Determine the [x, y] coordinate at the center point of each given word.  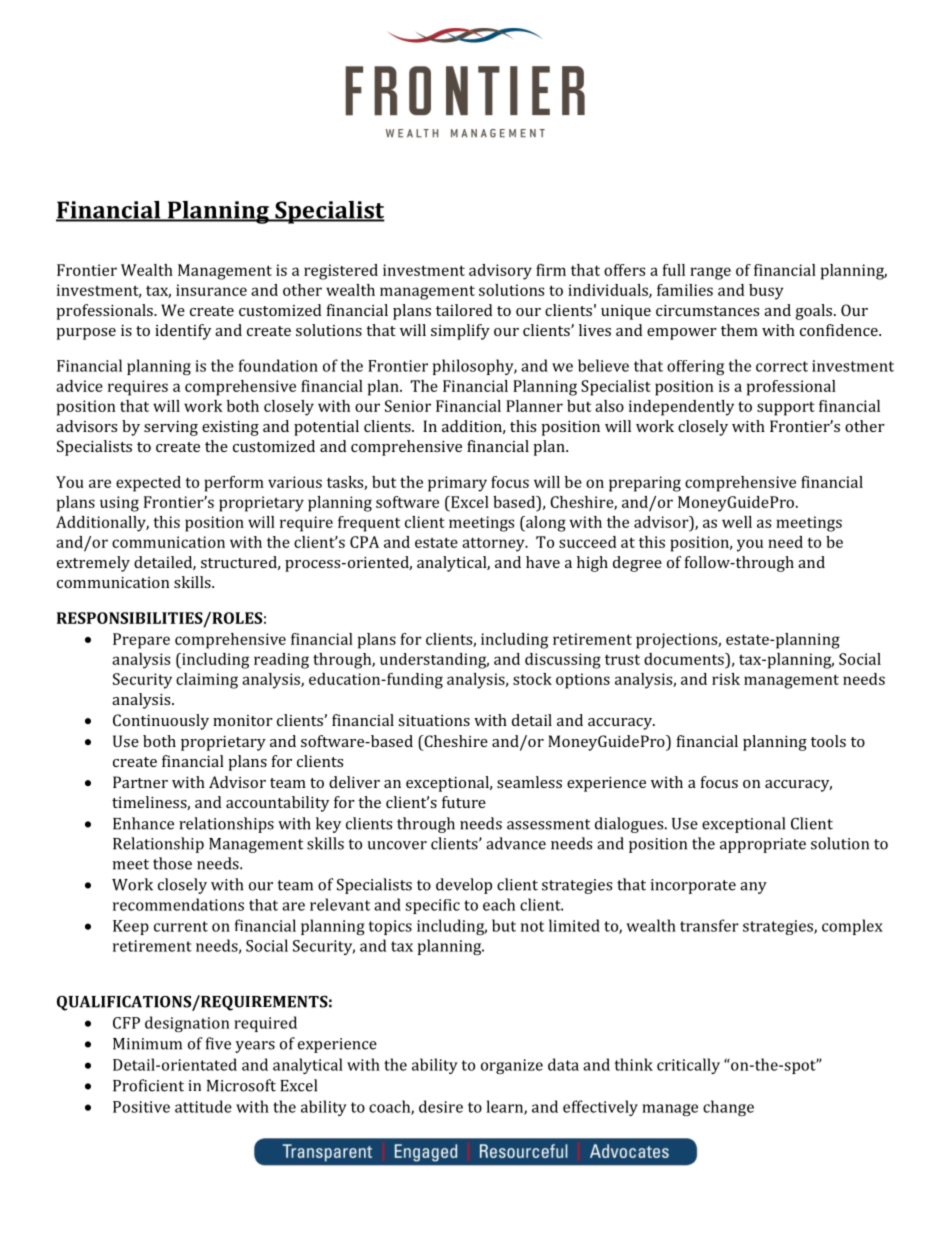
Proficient [148, 1085]
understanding [434, 661]
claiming [207, 681]
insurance [211, 290]
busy [766, 292]
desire [441, 1106]
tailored [464, 310]
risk [726, 679]
